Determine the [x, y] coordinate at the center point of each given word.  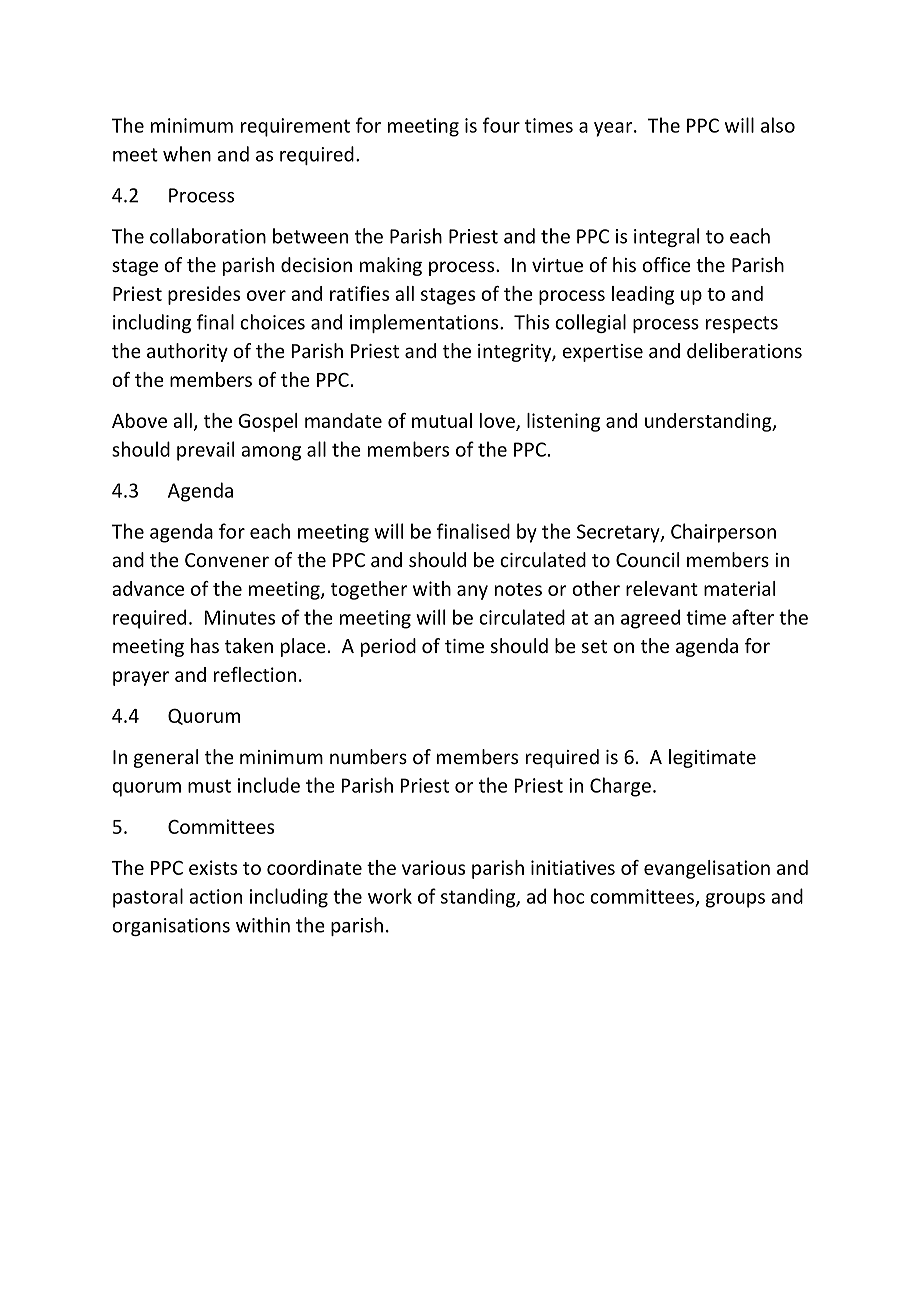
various [433, 867]
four [501, 125]
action [215, 896]
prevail [205, 451]
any [472, 592]
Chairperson [723, 533]
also [778, 125]
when [187, 154]
